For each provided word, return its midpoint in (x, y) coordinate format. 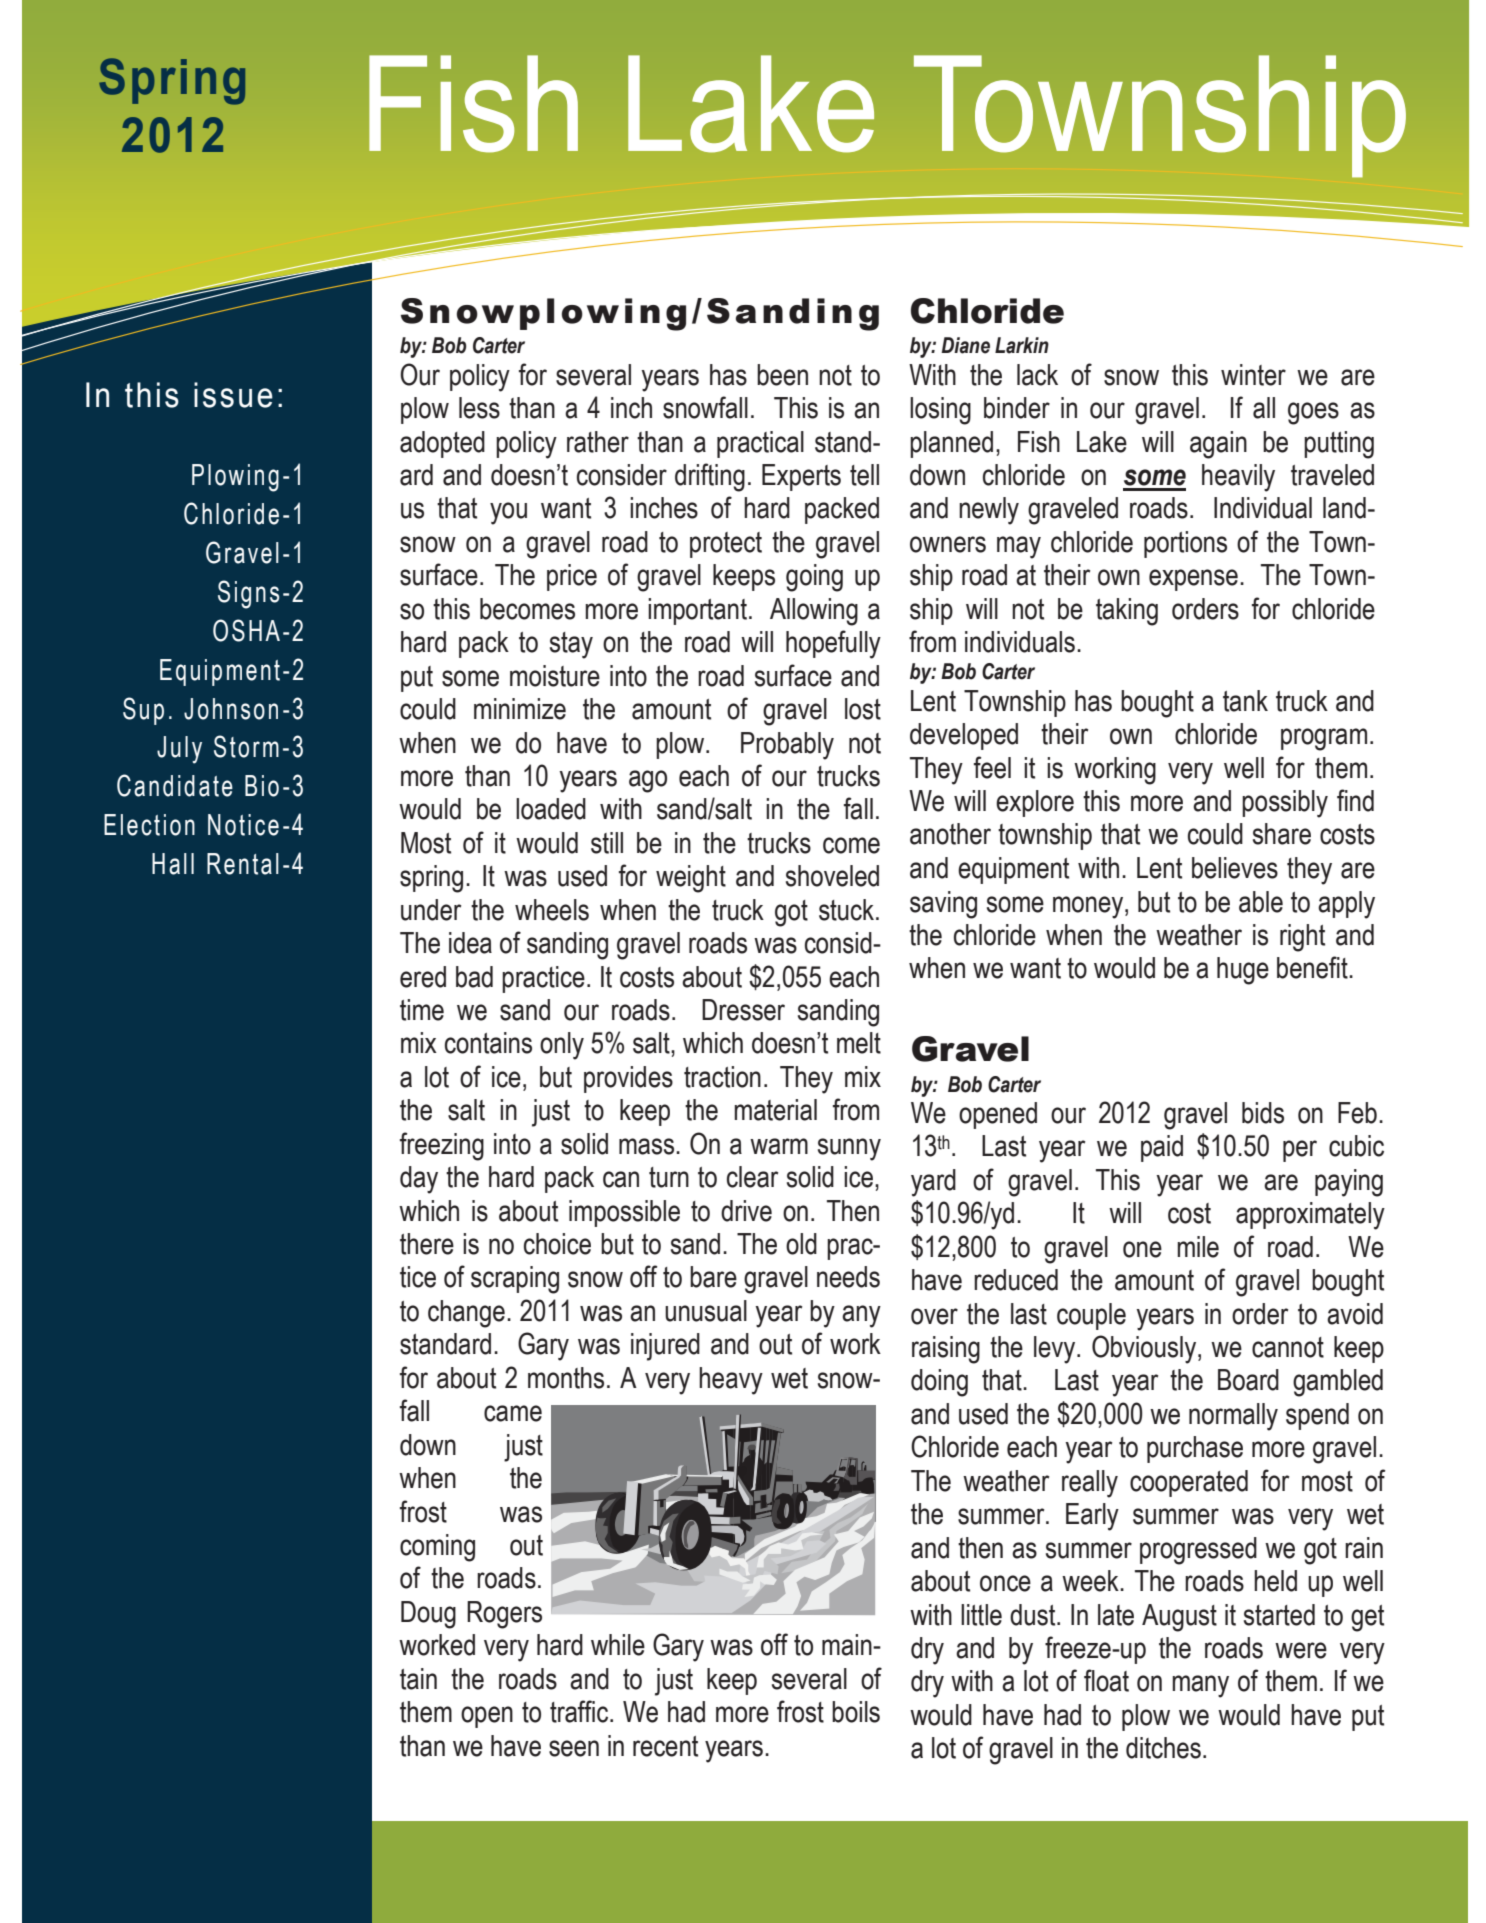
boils (856, 1712)
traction (722, 1077)
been (782, 375)
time (422, 1010)
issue (233, 395)
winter (1253, 375)
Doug (428, 1615)
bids (1263, 1113)
